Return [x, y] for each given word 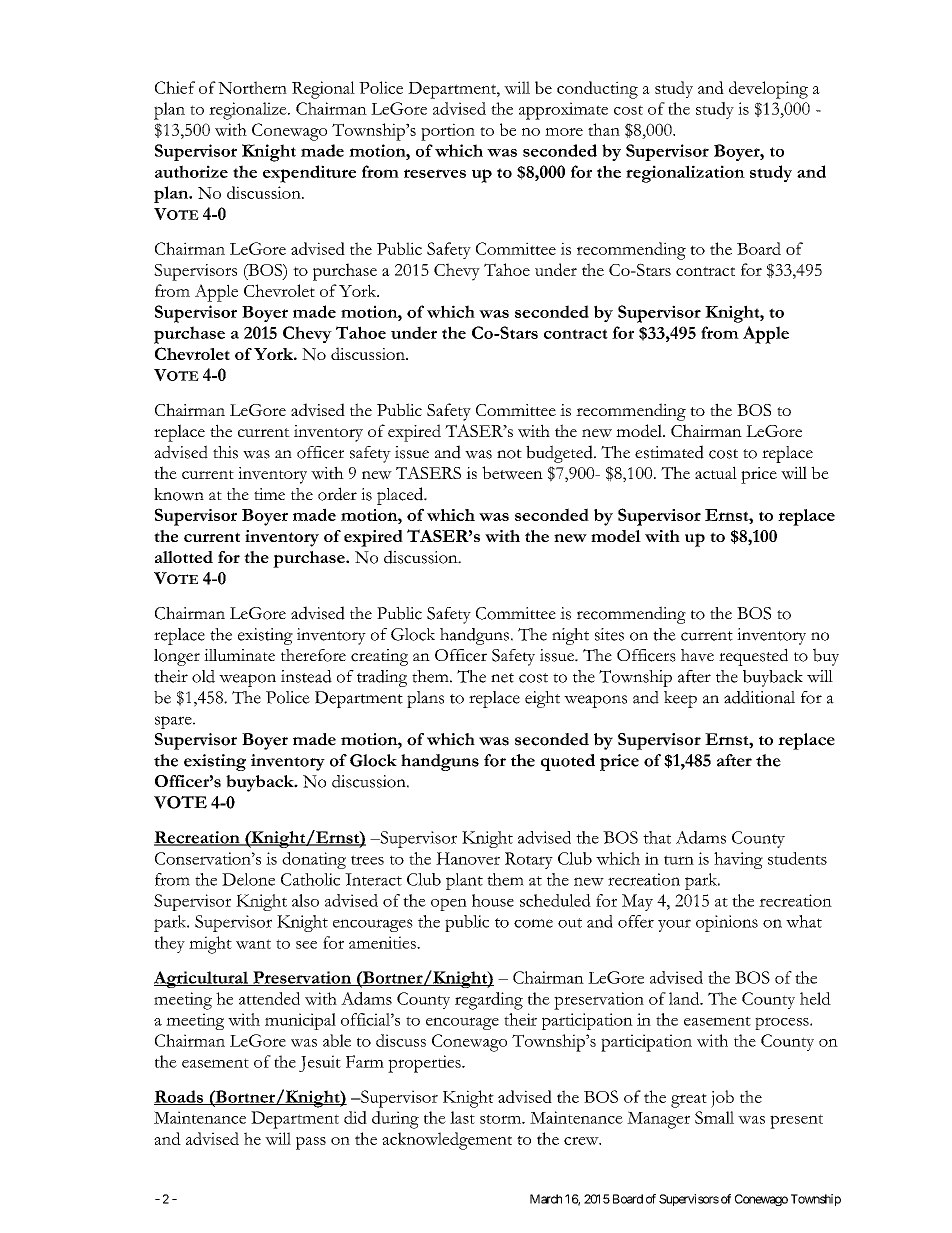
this [225, 452]
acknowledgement [447, 1141]
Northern [252, 87]
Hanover [468, 858]
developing [768, 90]
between [512, 473]
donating [314, 860]
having [738, 860]
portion [448, 132]
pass [311, 1143]
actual [716, 472]
